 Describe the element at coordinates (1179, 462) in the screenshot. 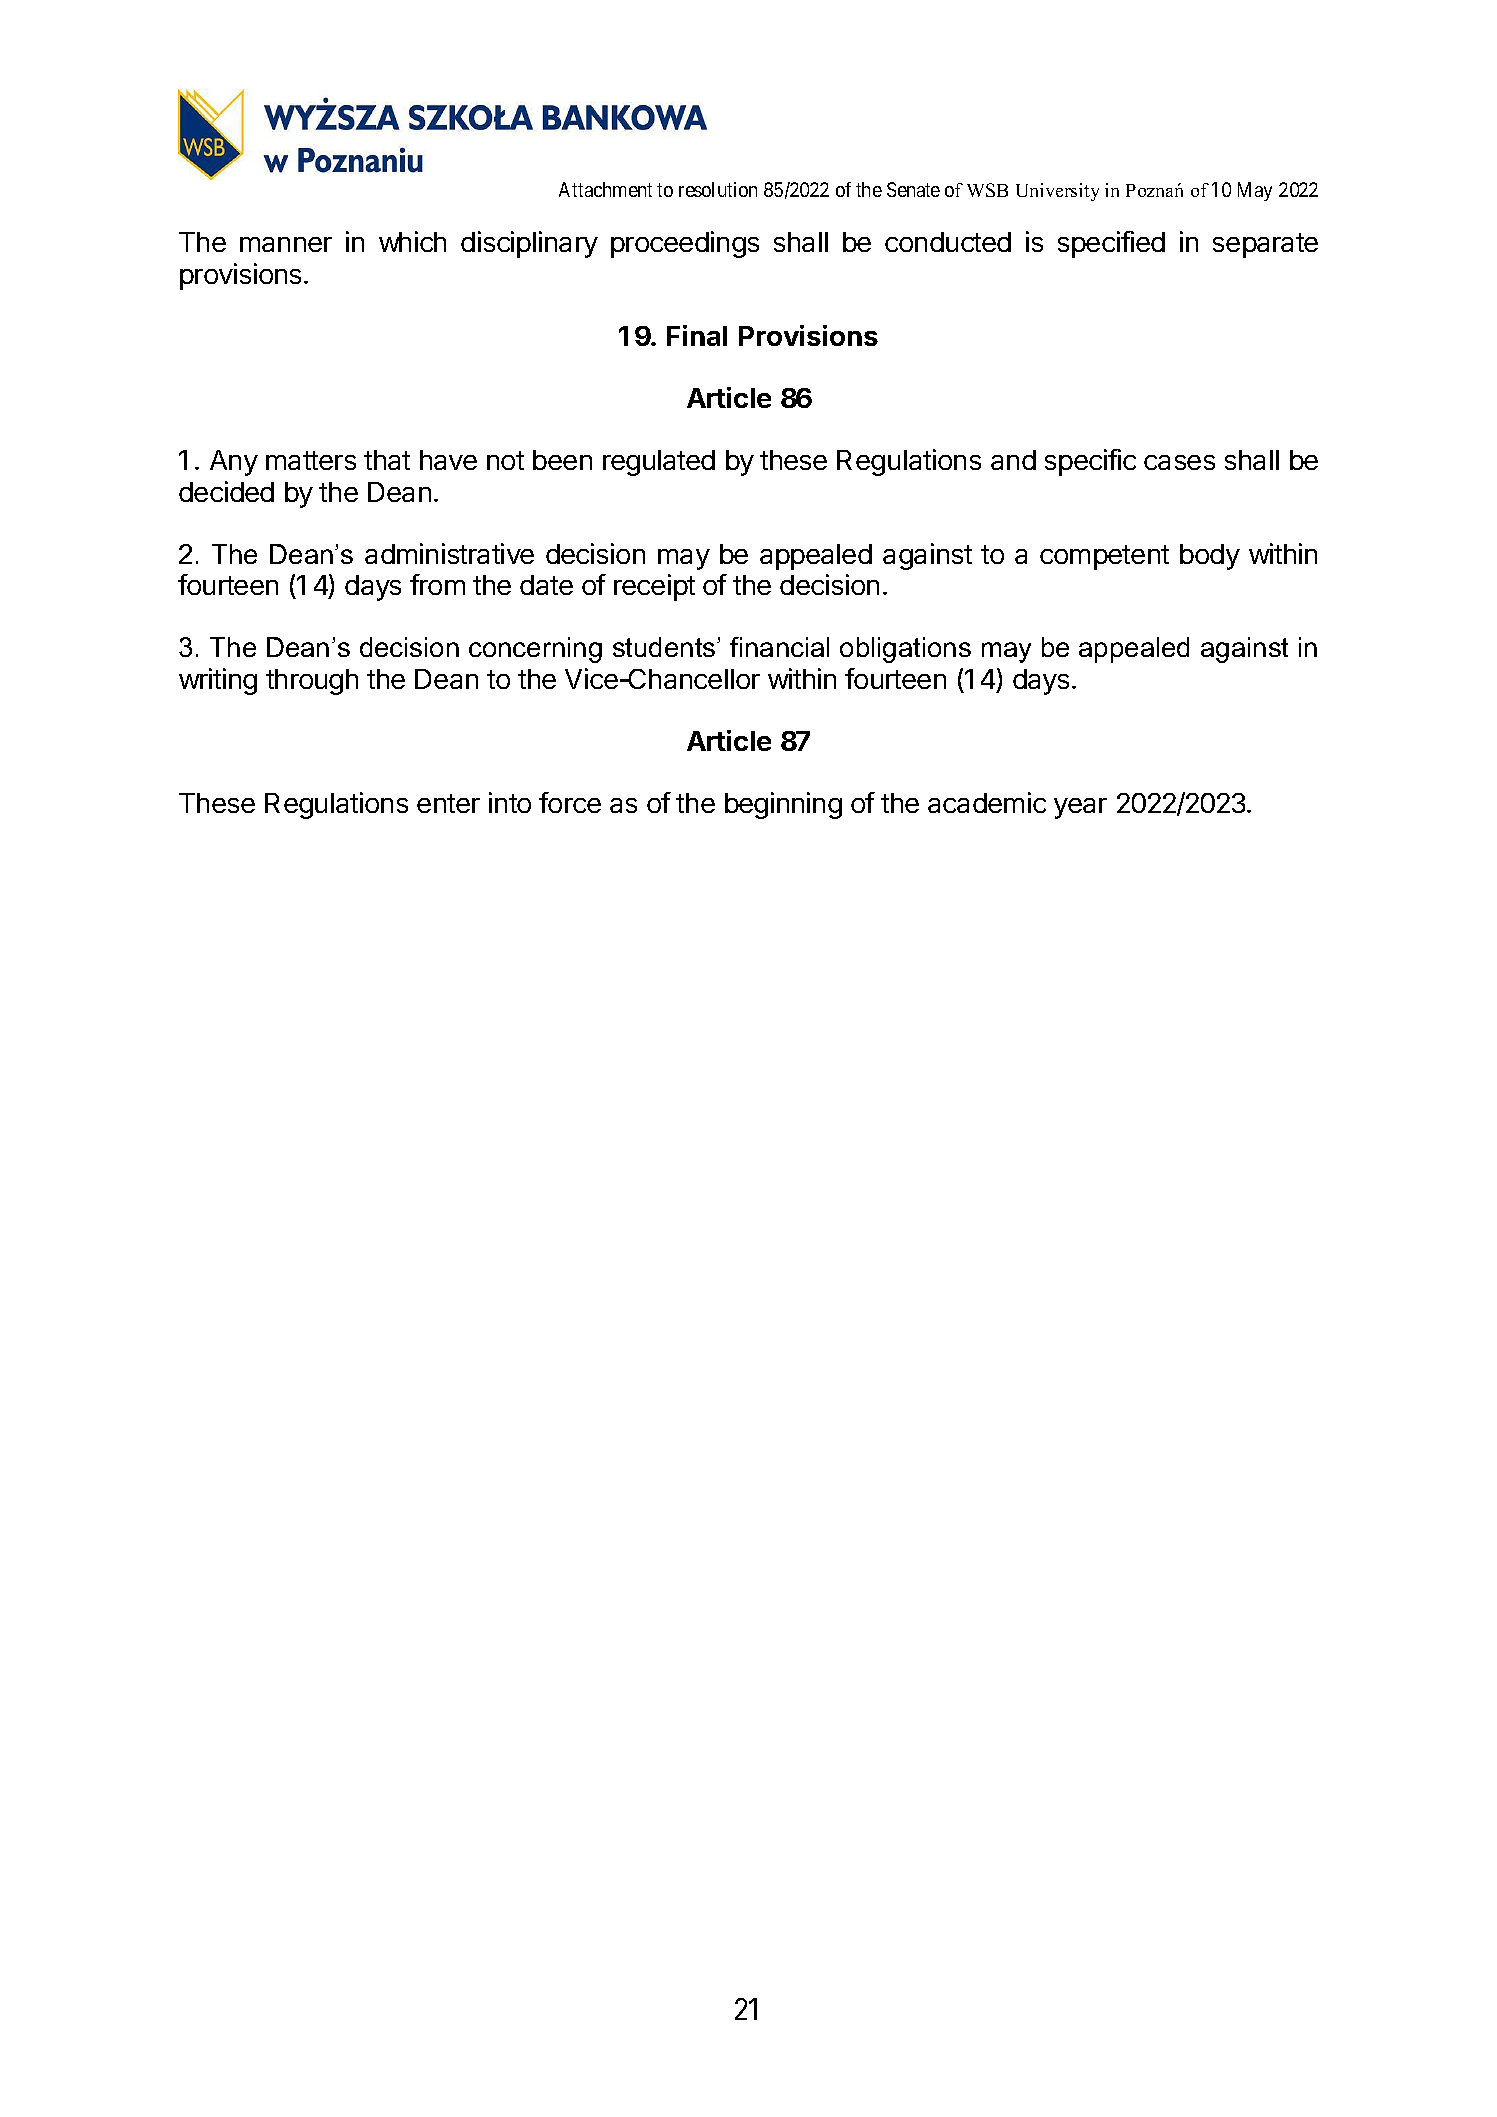

I see `cases` at that location.
